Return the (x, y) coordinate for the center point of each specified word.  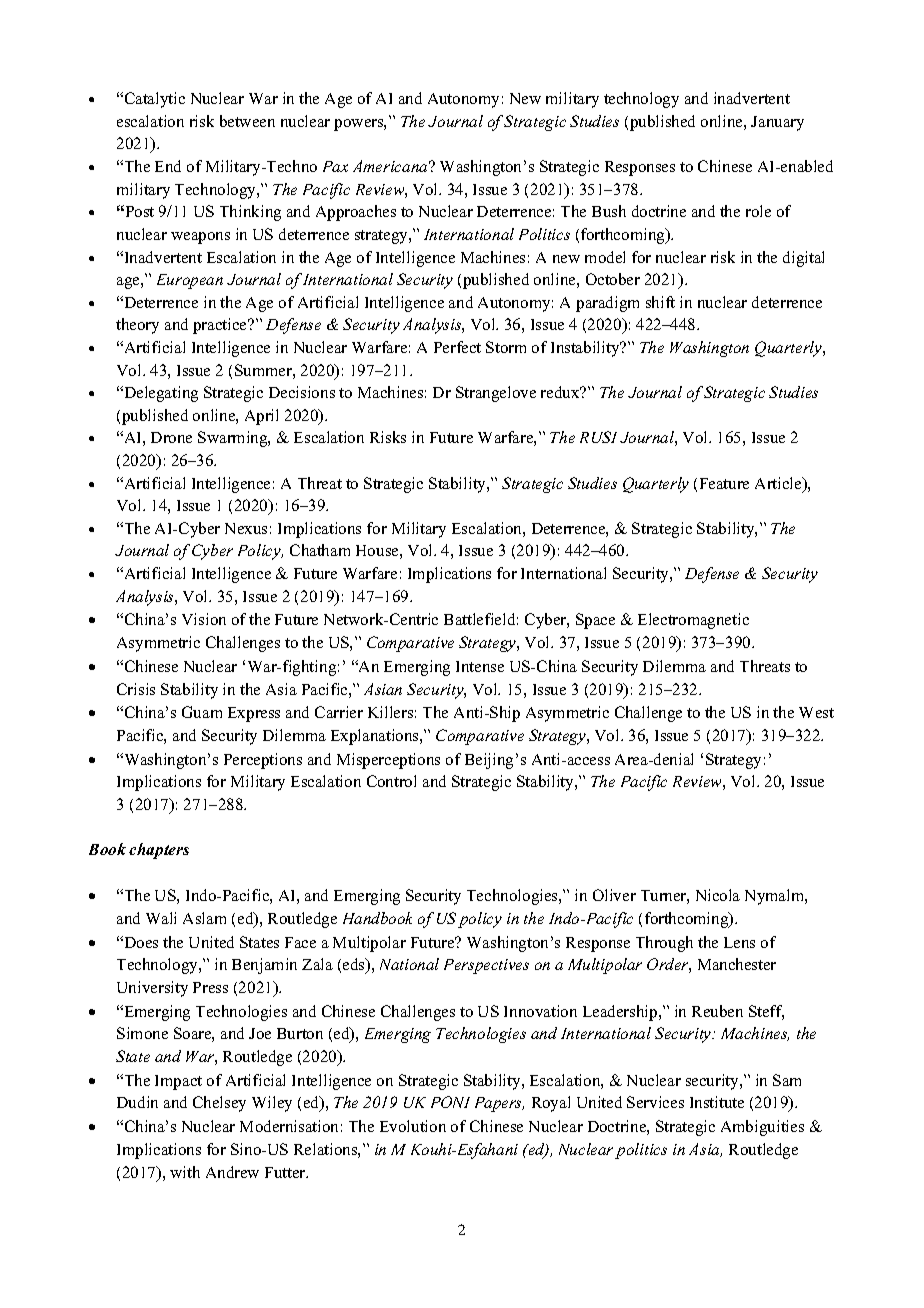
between (247, 121)
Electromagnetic (693, 621)
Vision (204, 619)
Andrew (232, 1172)
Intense (480, 666)
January (777, 123)
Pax (335, 166)
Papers (499, 1104)
